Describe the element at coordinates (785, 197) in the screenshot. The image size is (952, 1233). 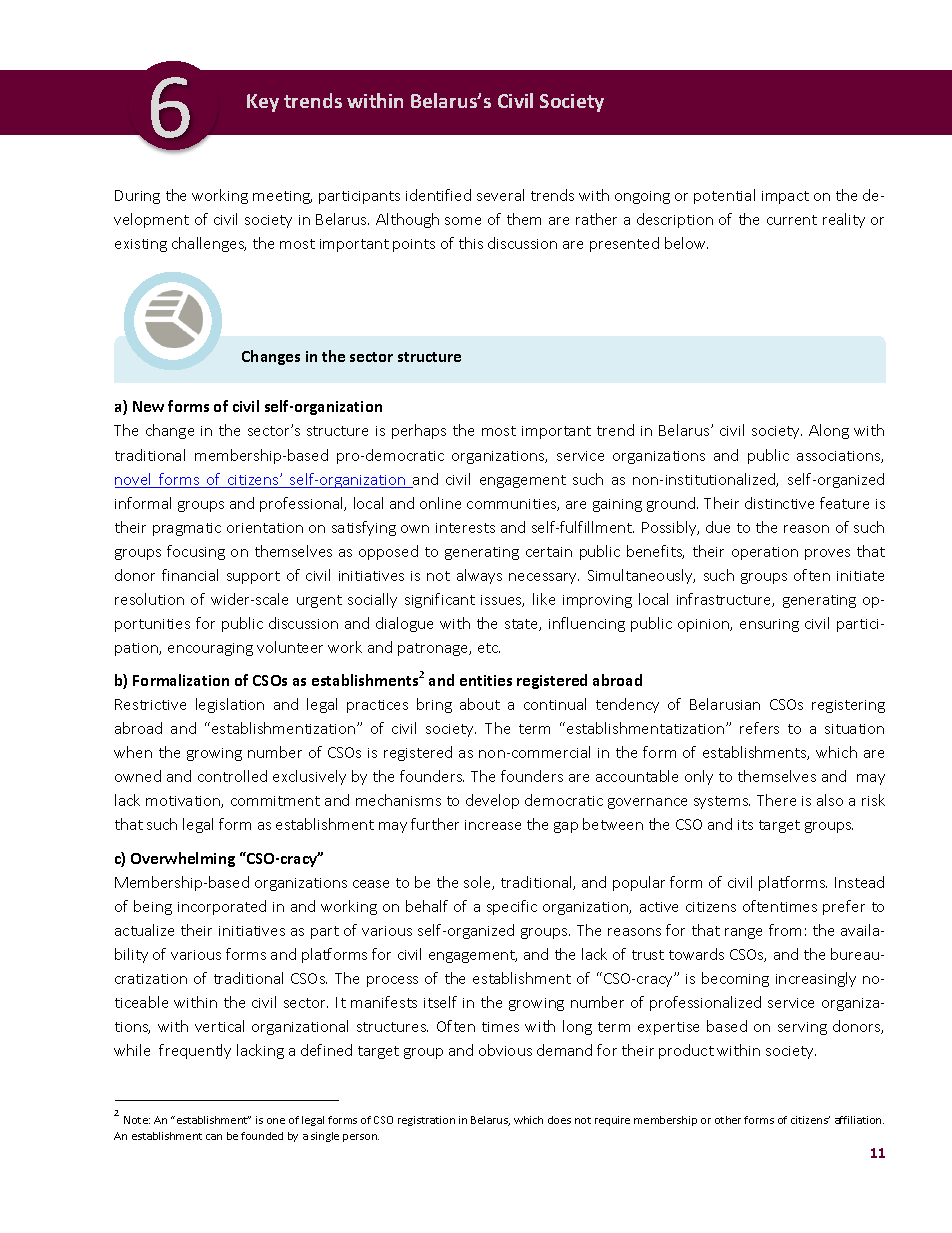
I see `impact` at that location.
